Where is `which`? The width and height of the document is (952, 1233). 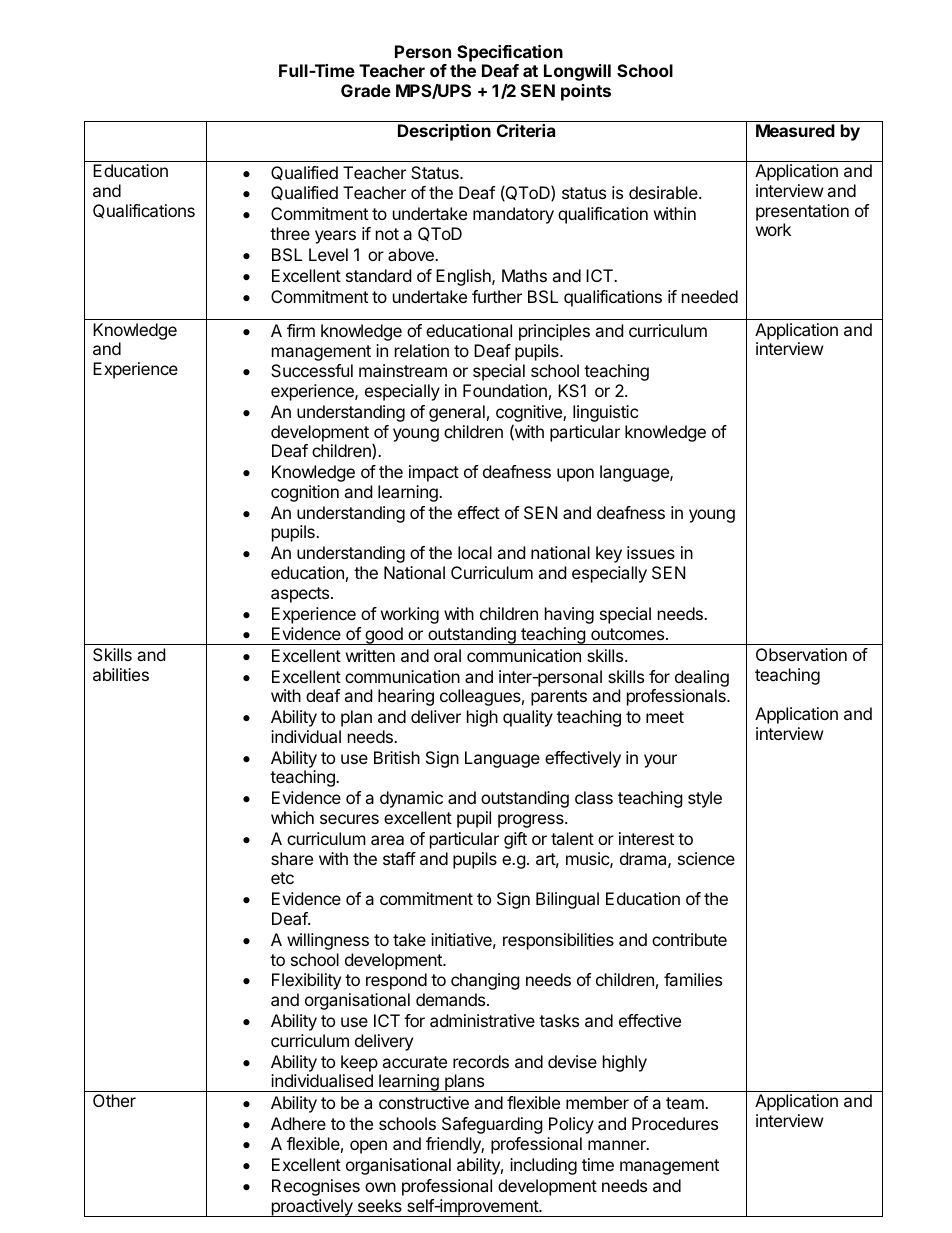
which is located at coordinates (292, 817).
